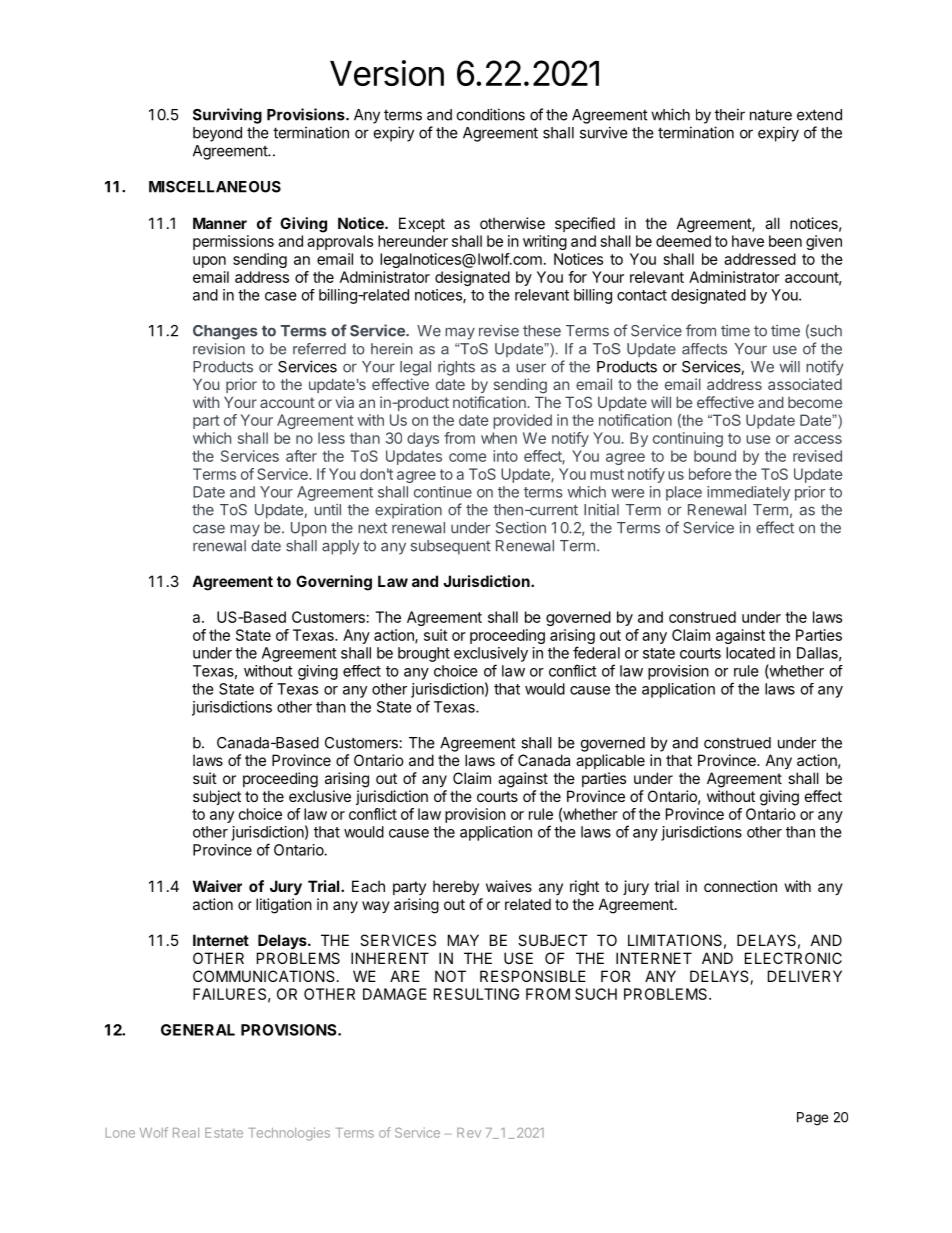  Describe the element at coordinates (740, 886) in the screenshot. I see `connection` at that location.
